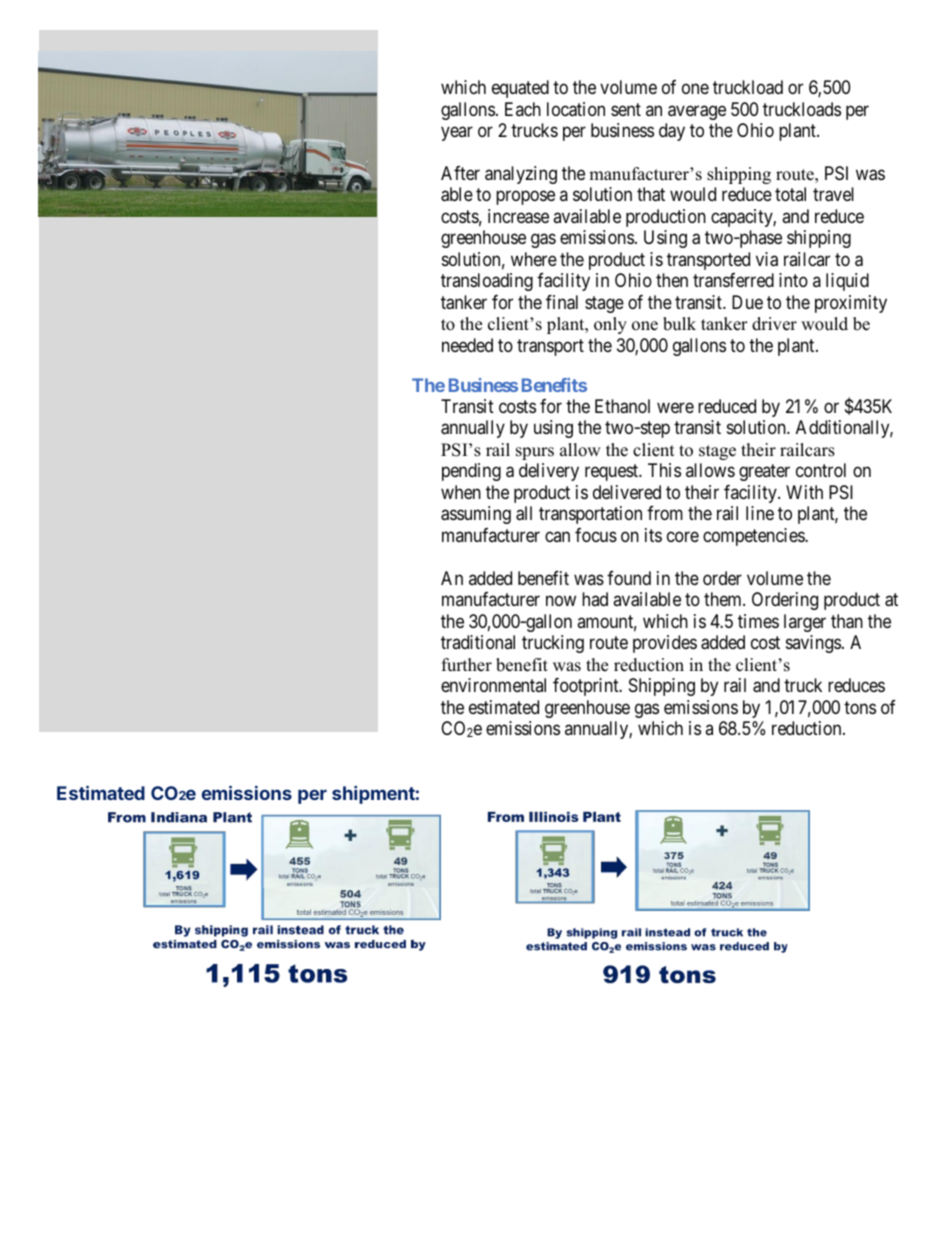  What do you see at coordinates (821, 470) in the screenshot?
I see `control` at bounding box center [821, 470].
